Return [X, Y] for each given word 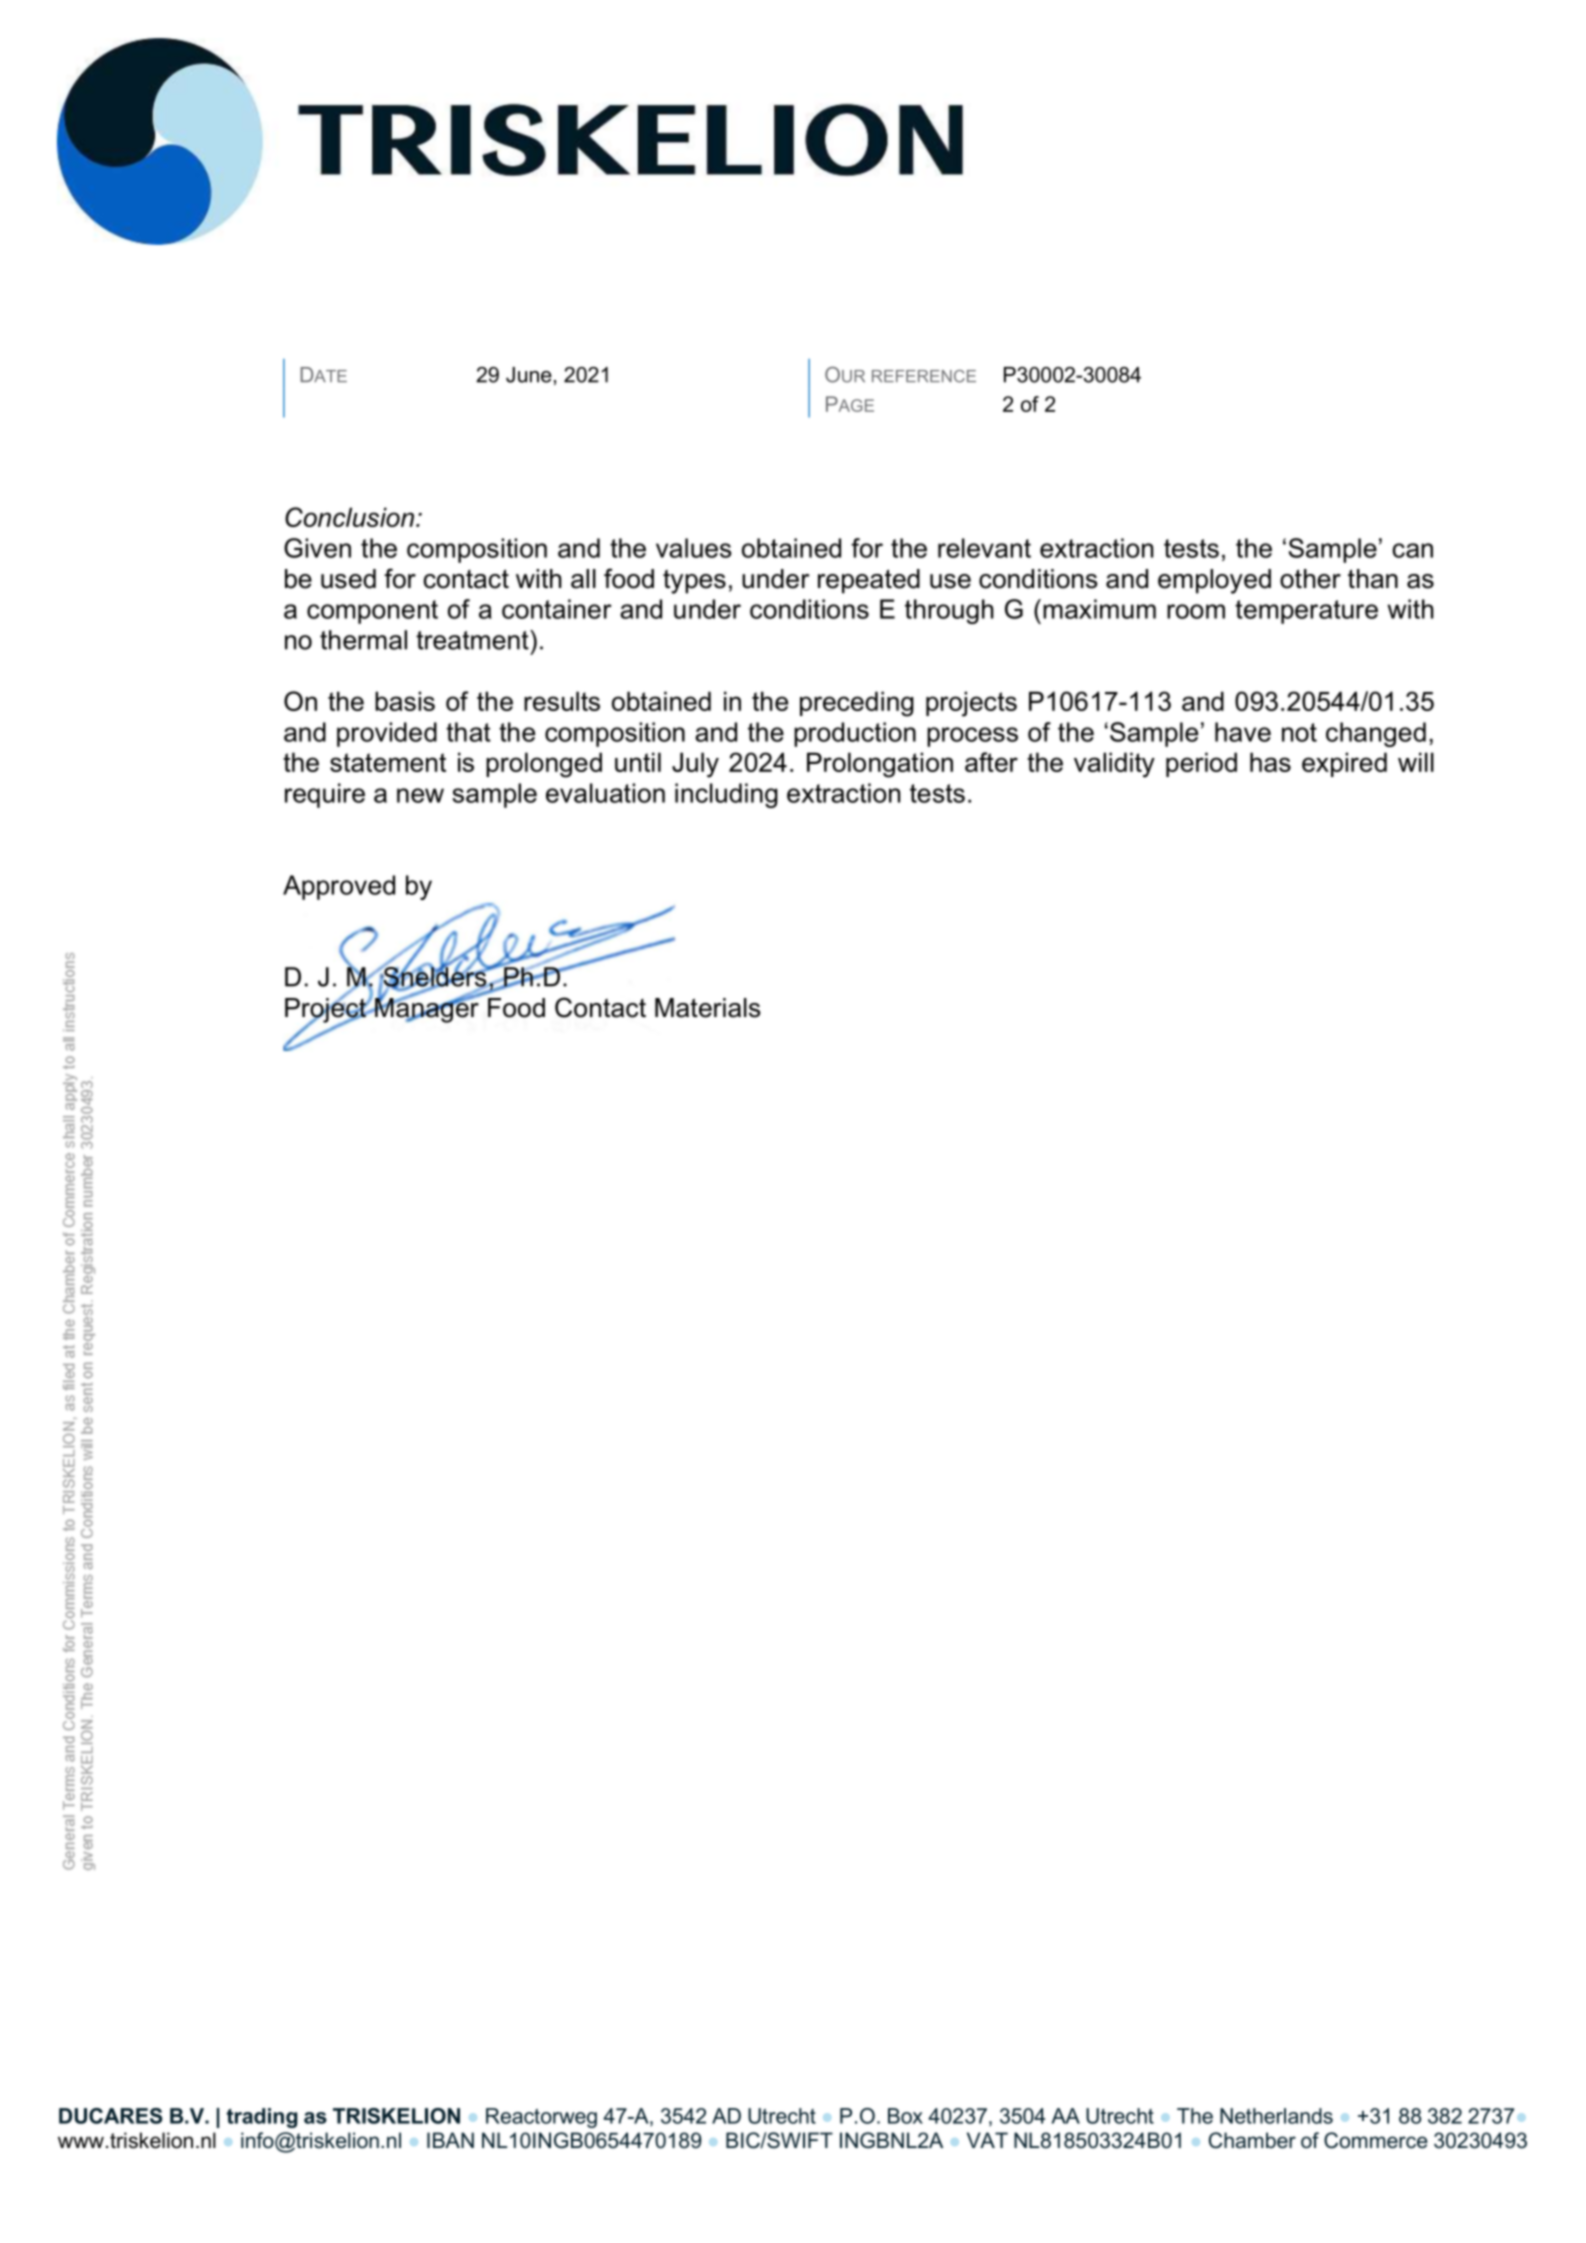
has [1270, 762]
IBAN [450, 2140]
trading [262, 2118]
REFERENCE [924, 376]
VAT [987, 2140]
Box [905, 2116]
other [1310, 579]
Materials [707, 1008]
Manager [427, 1009]
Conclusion [349, 517]
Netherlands [1276, 2116]
